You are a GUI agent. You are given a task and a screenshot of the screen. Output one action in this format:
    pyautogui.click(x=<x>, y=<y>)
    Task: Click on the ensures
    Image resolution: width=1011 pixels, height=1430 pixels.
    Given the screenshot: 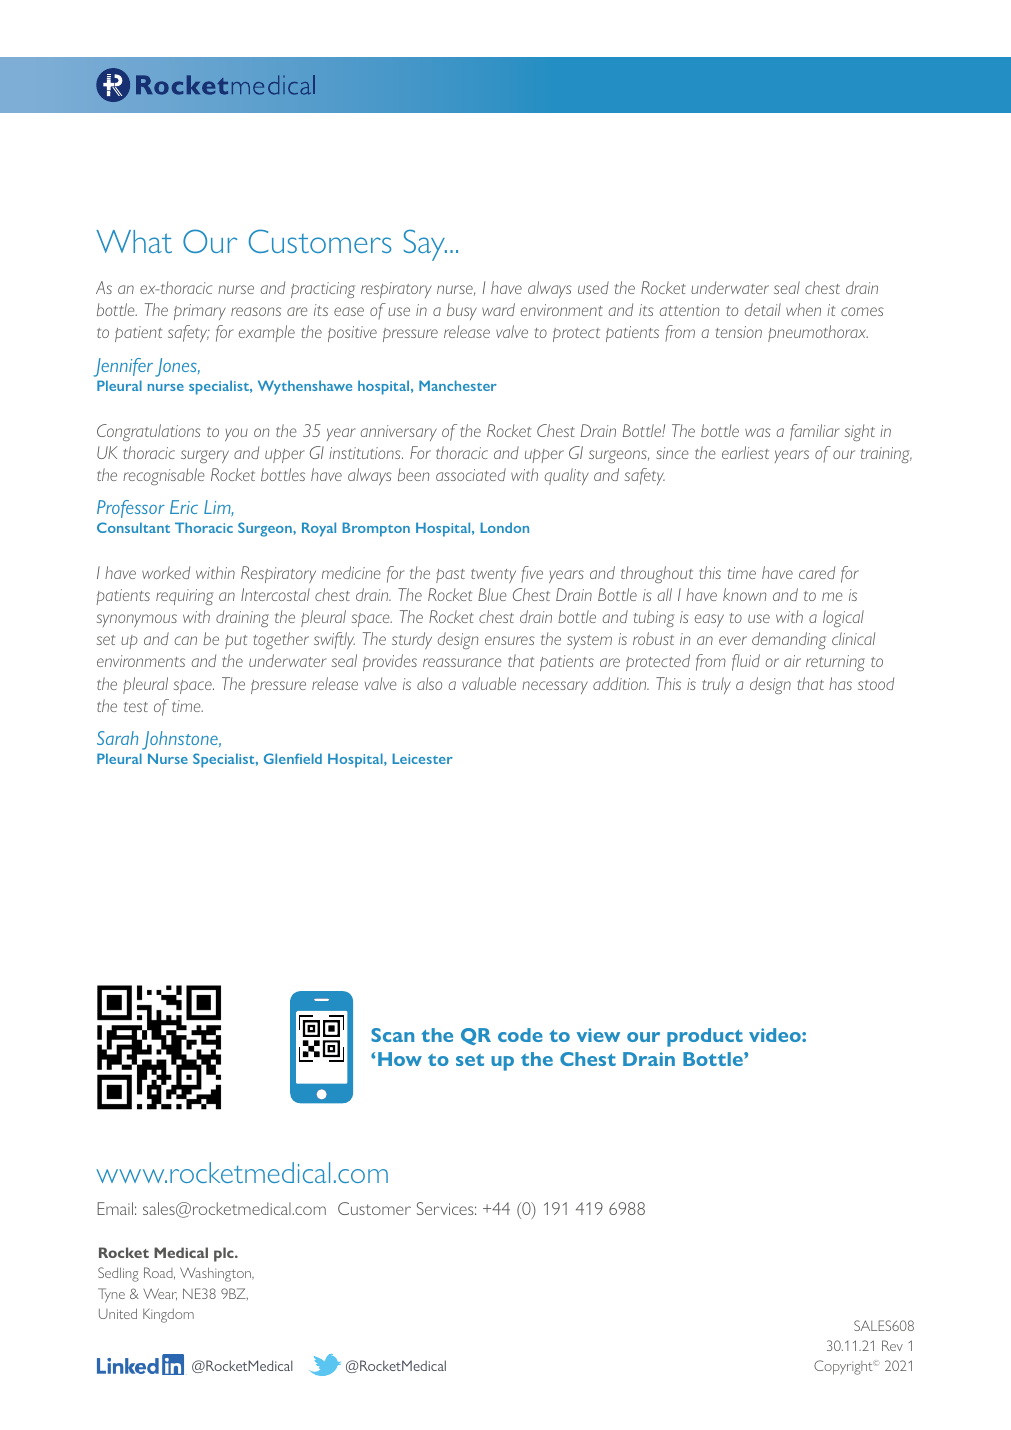 What is the action you would take?
    pyautogui.click(x=510, y=640)
